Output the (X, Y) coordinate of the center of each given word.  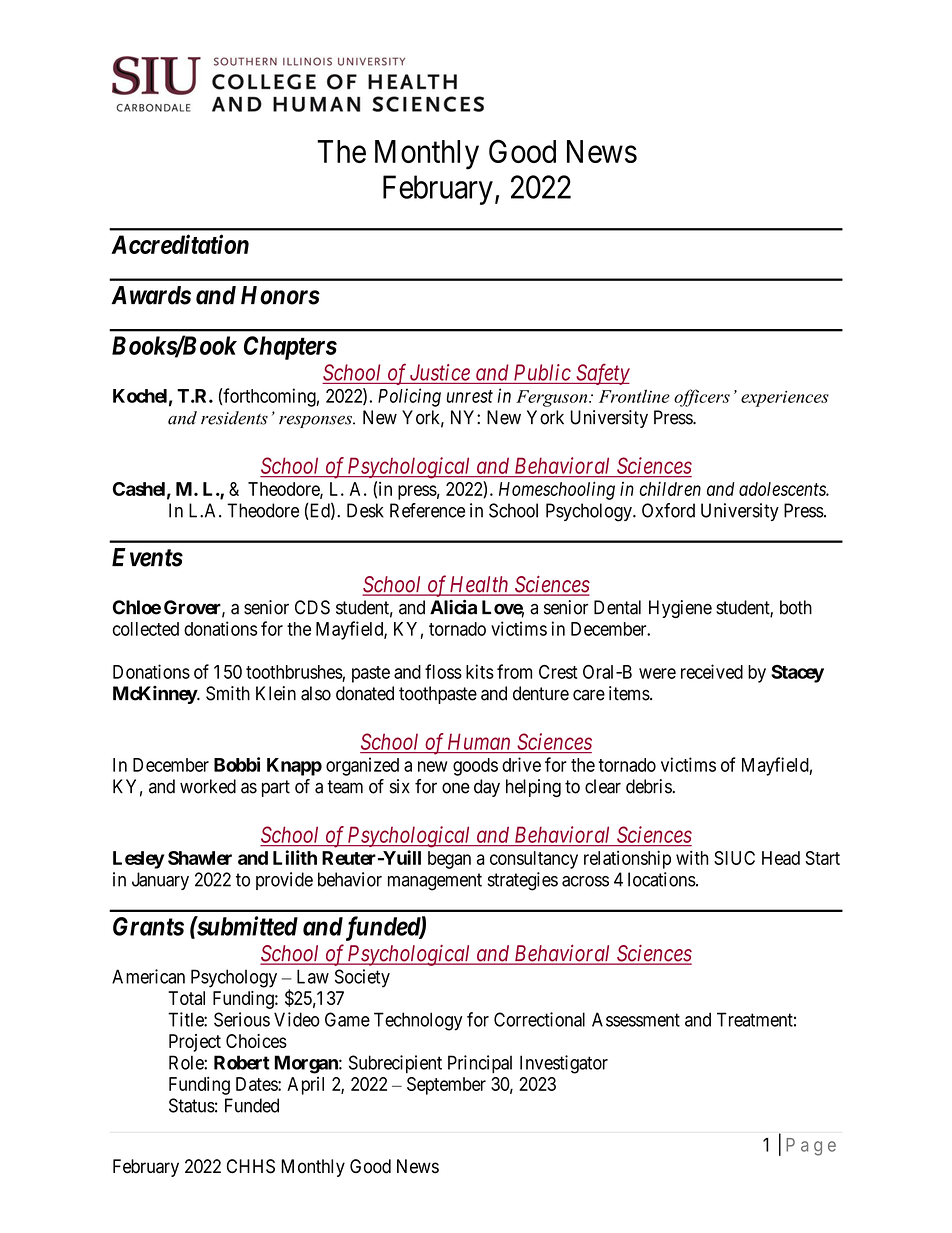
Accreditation (180, 244)
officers (702, 398)
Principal (480, 1064)
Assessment (636, 1019)
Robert (242, 1062)
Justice (440, 372)
